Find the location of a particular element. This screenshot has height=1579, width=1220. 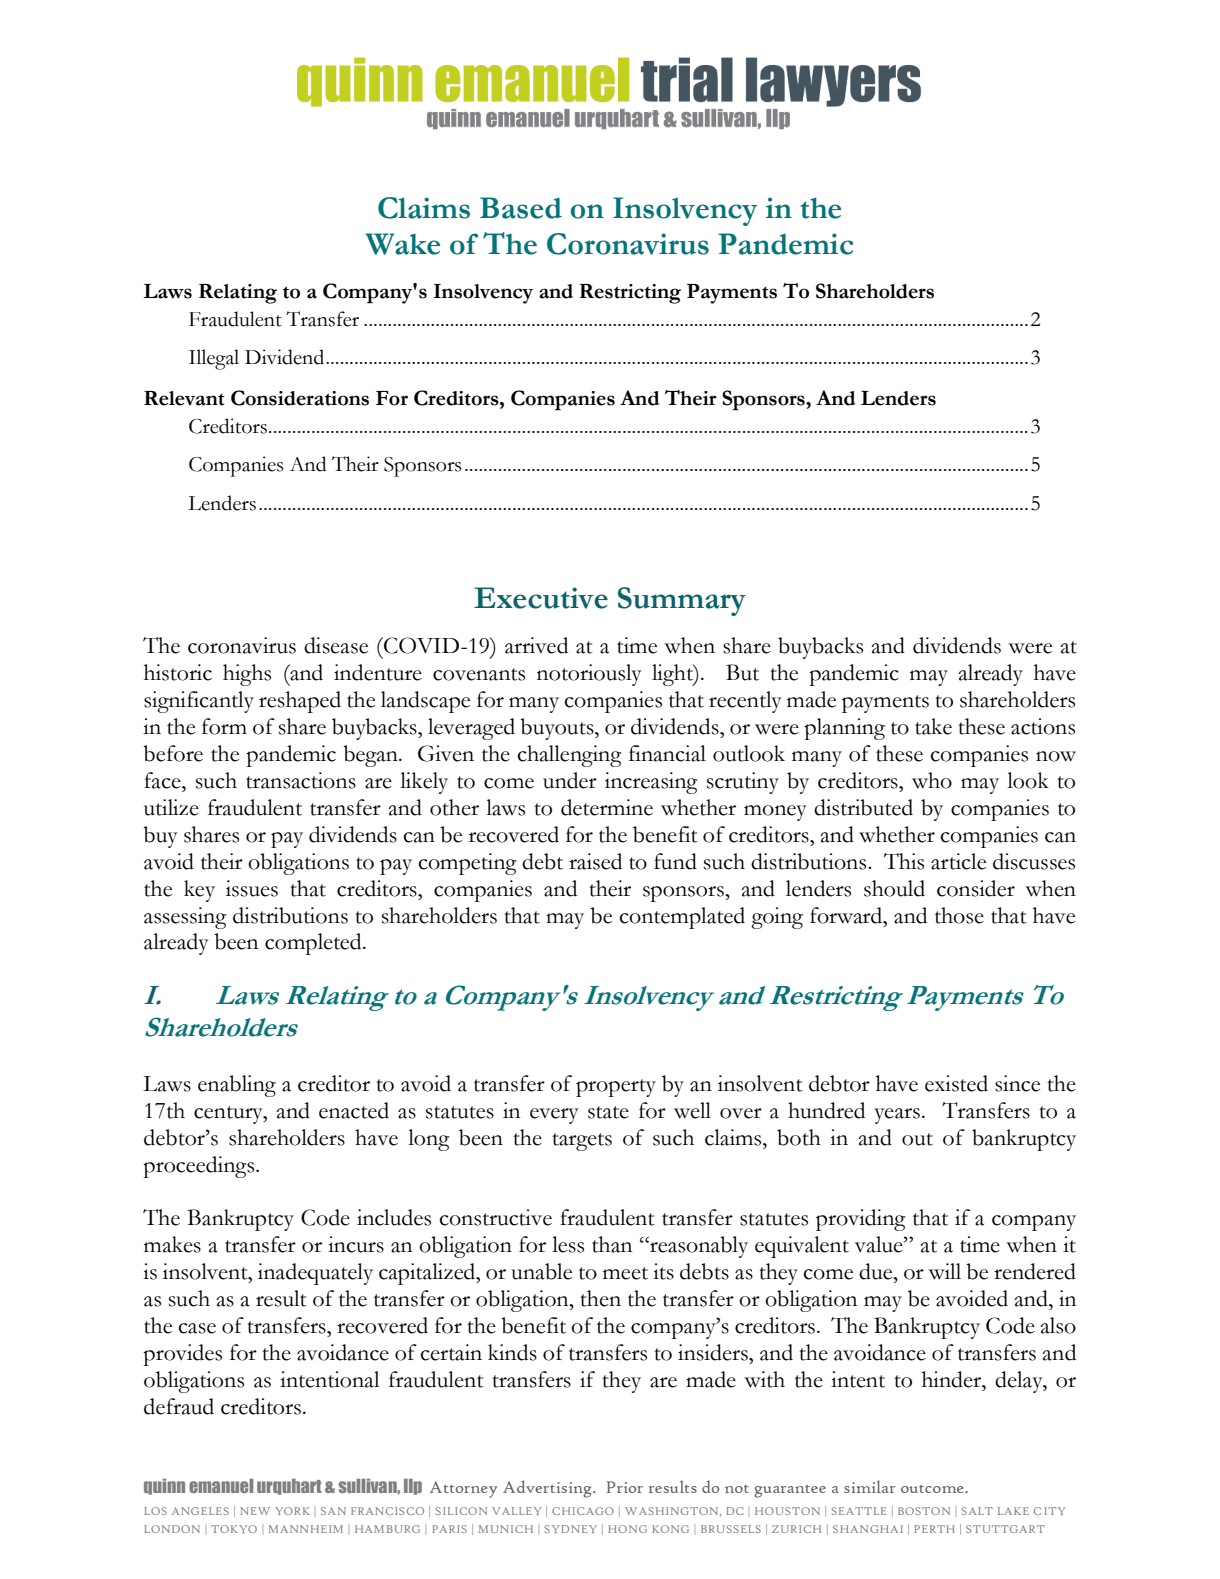

Based is located at coordinates (521, 208).
